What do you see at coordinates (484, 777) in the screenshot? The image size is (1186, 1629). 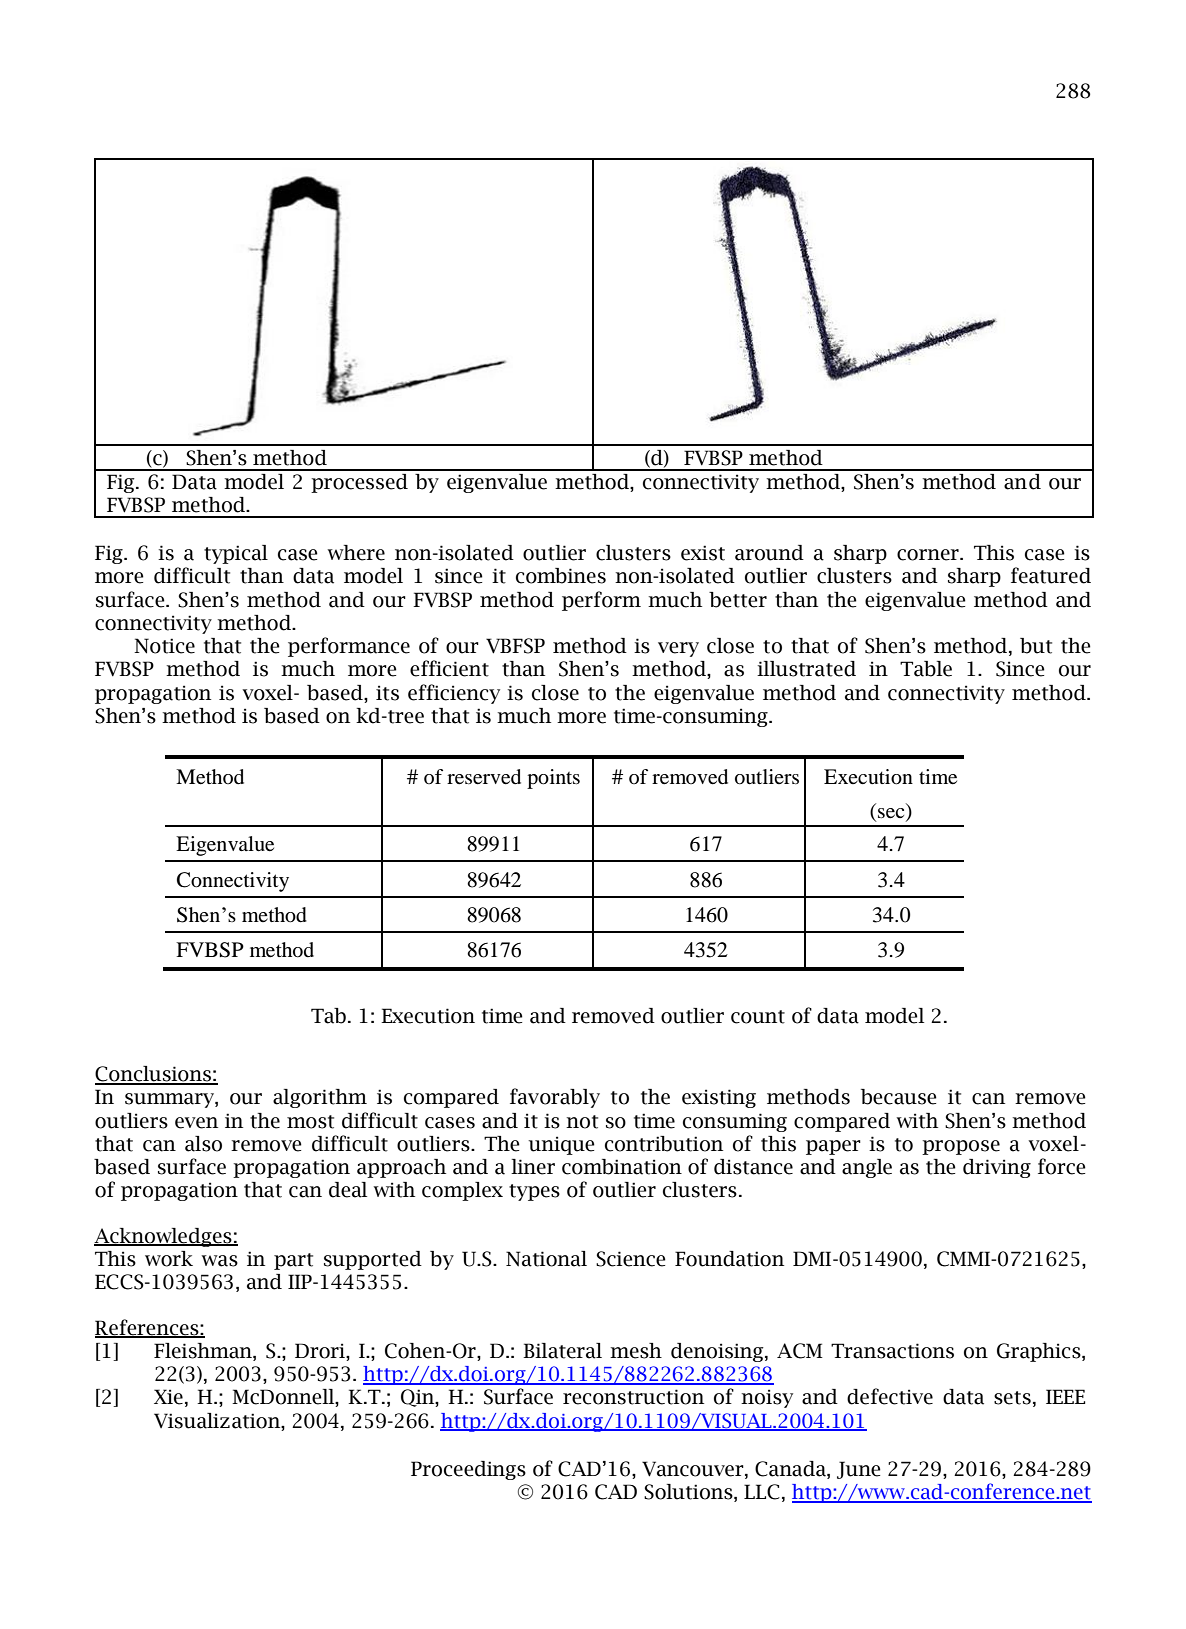 I see `reserved` at bounding box center [484, 777].
